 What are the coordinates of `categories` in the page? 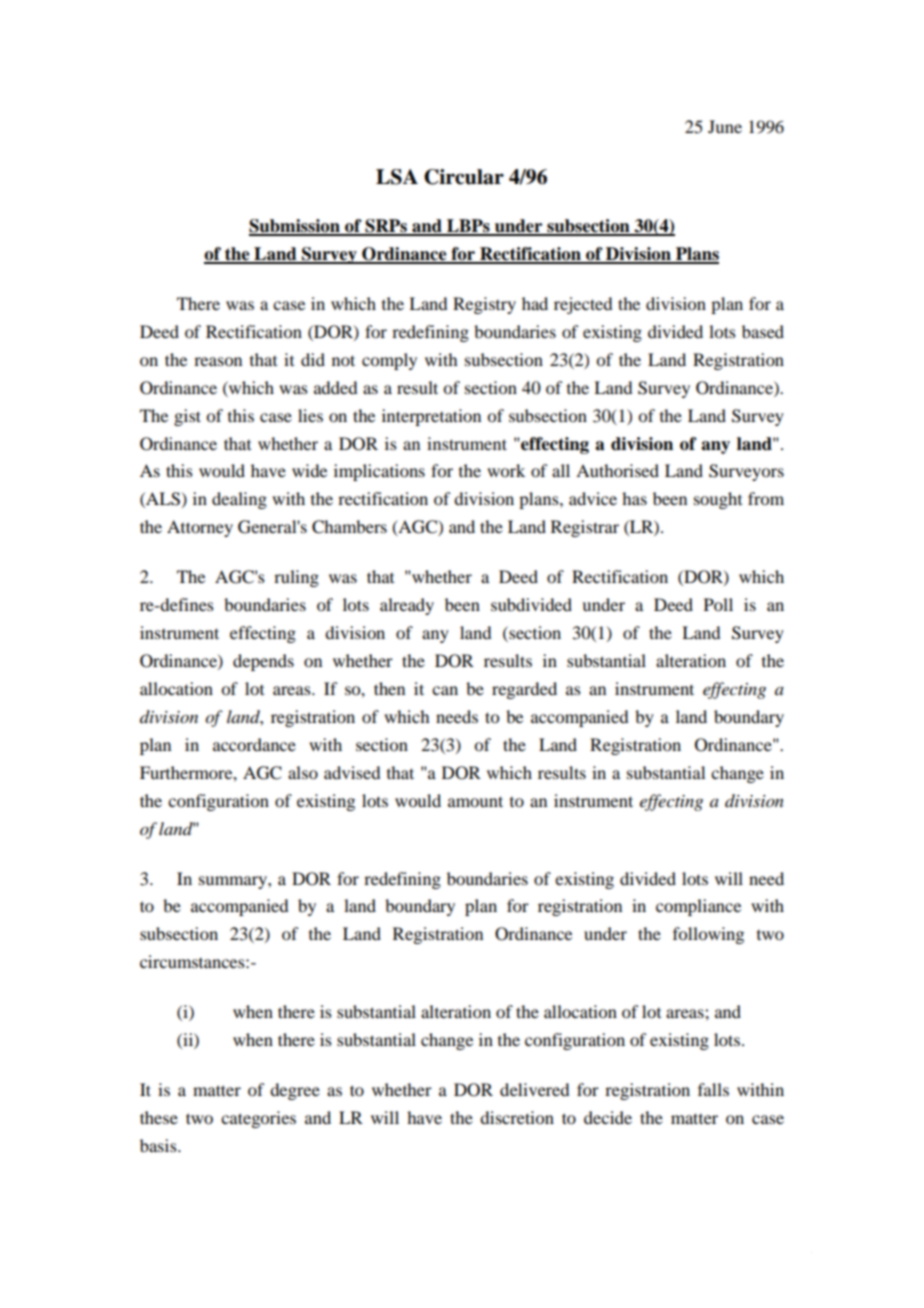 It's located at (258, 1119).
